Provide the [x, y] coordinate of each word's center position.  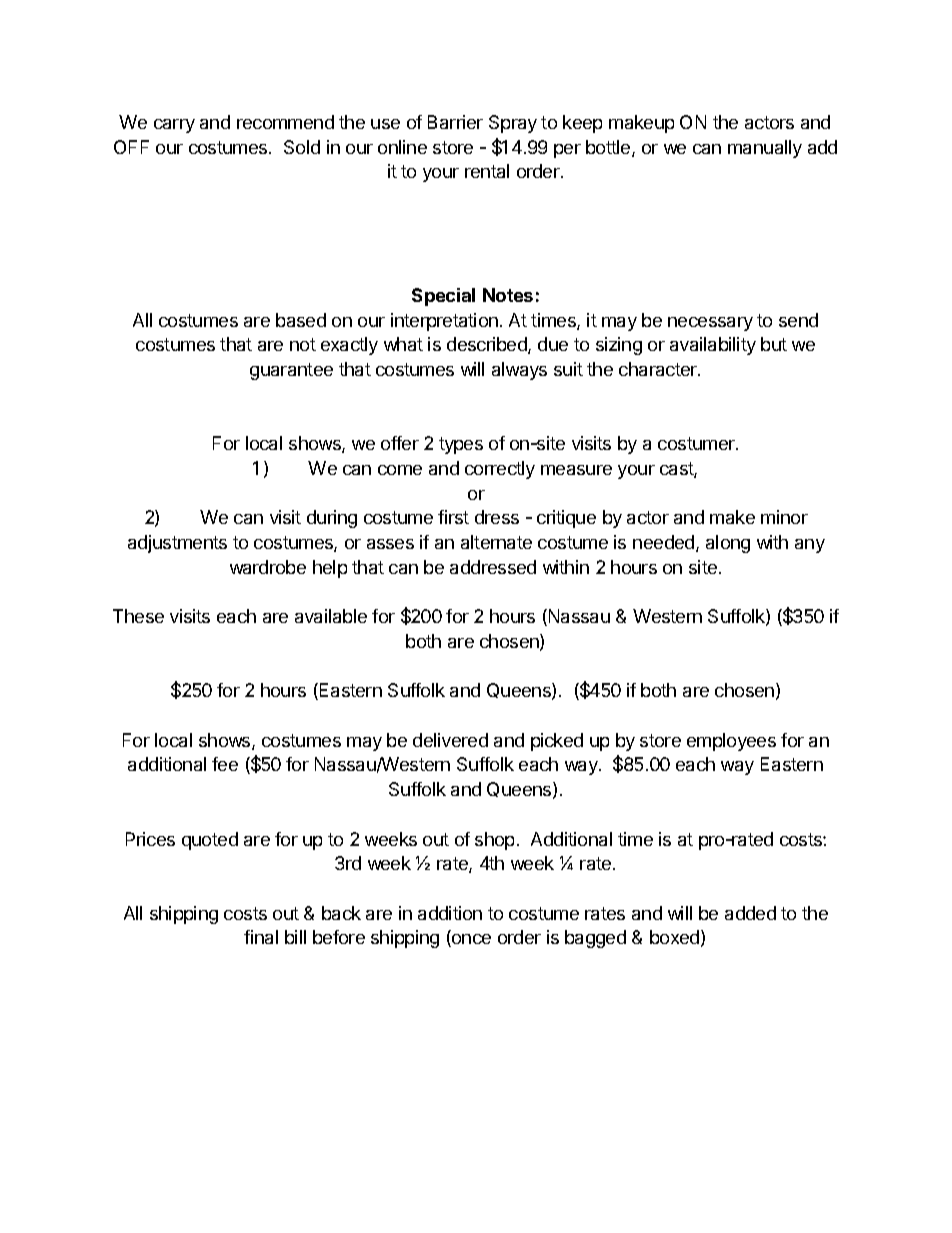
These [138, 616]
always [519, 371]
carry [174, 126]
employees [731, 742]
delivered [450, 740]
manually [765, 149]
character [659, 369]
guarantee [291, 371]
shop [494, 841]
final [261, 937]
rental [487, 171]
